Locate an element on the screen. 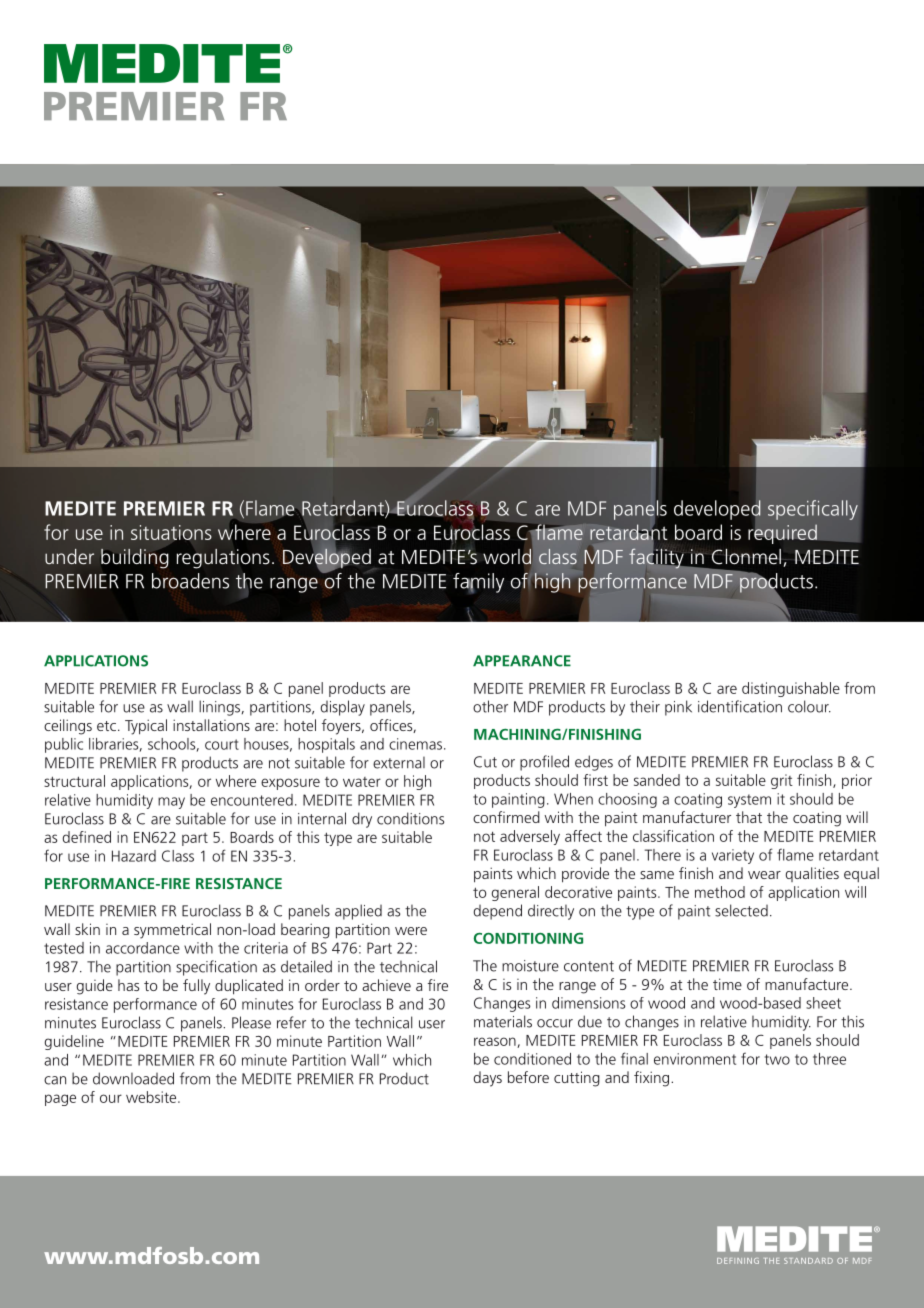  family is located at coordinates (478, 583).
